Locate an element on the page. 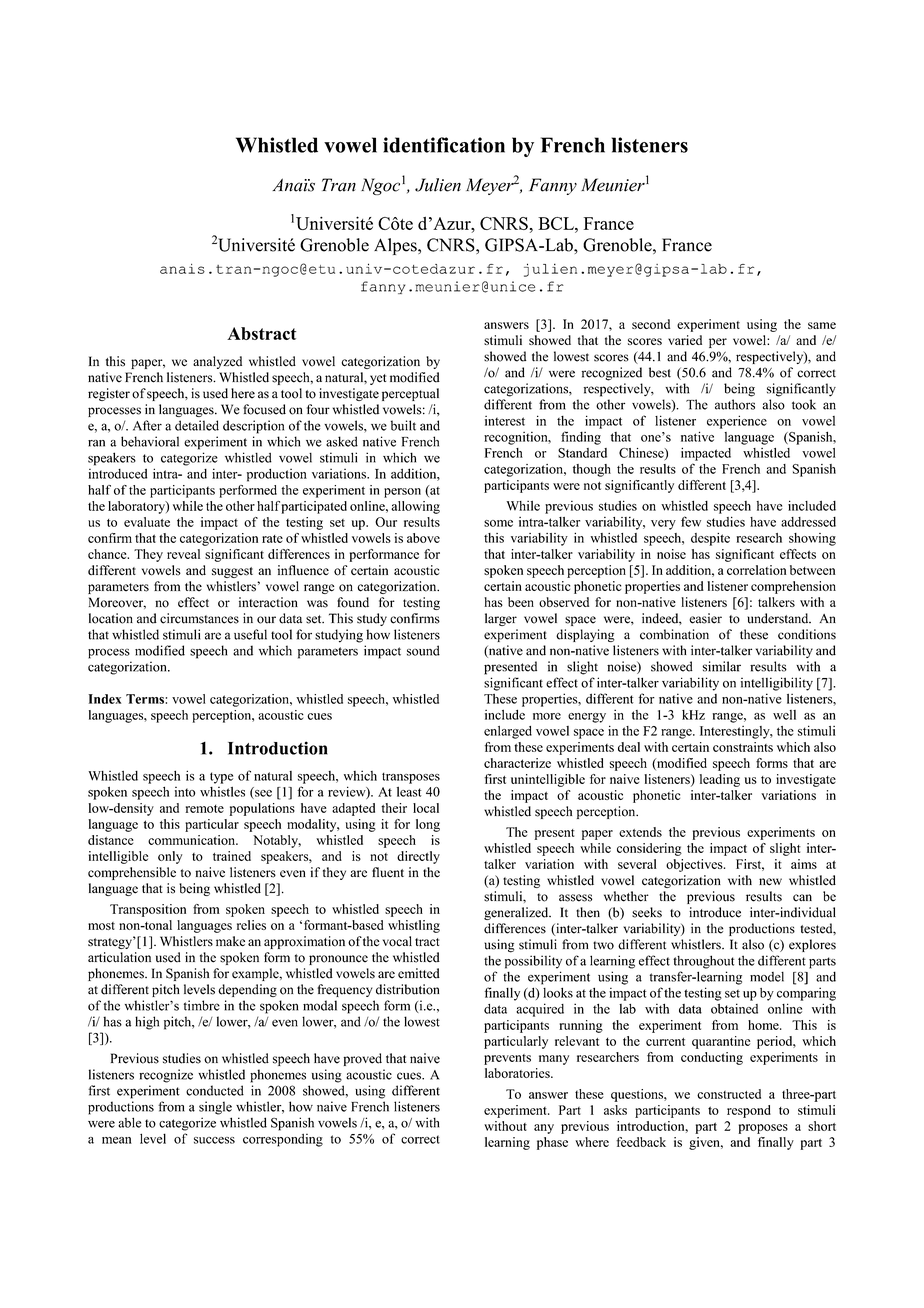 Image resolution: width=924 pixels, height=1308 pixels. few is located at coordinates (691, 521).
